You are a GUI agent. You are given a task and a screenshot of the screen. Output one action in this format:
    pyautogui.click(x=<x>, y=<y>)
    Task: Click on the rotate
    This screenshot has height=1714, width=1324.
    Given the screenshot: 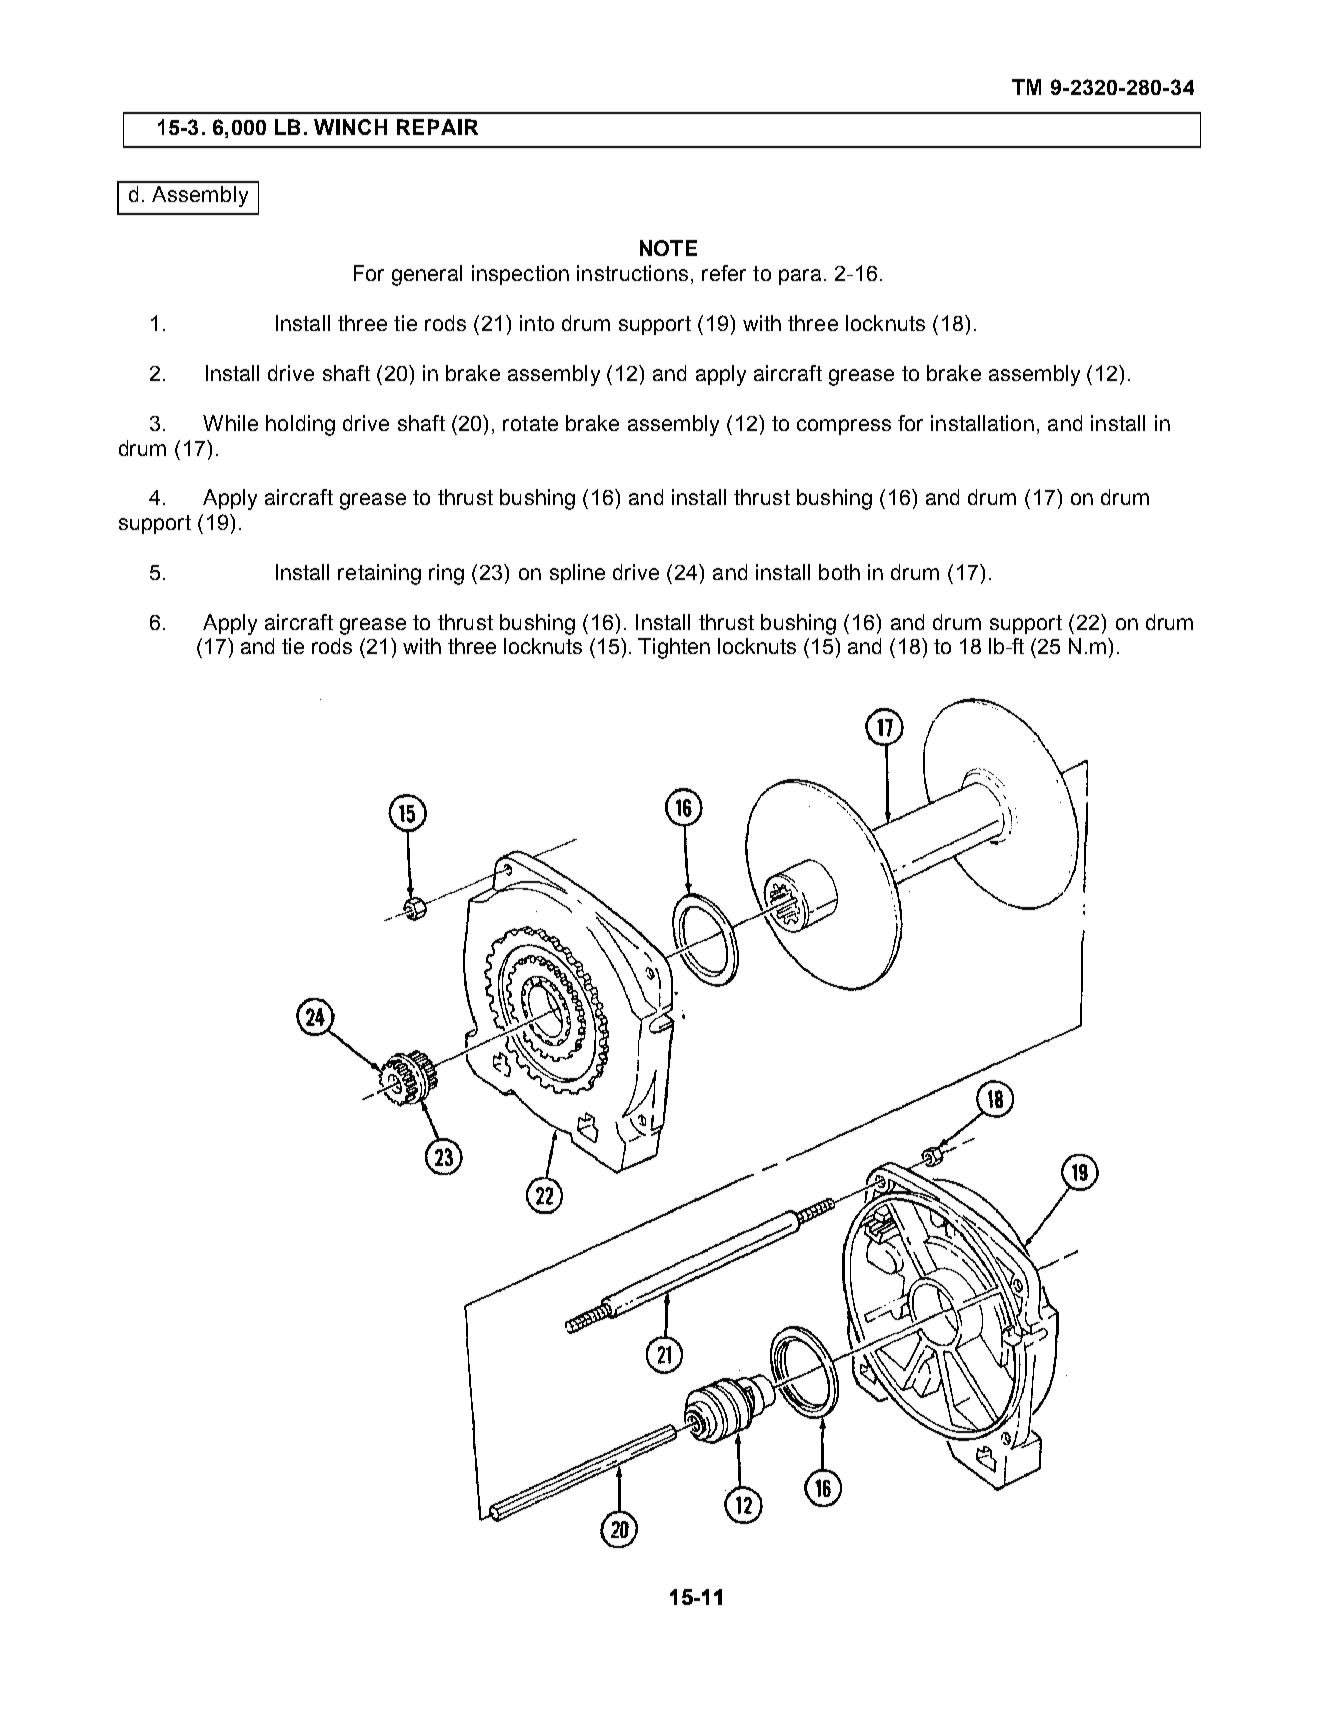 What is the action you would take?
    pyautogui.click(x=530, y=423)
